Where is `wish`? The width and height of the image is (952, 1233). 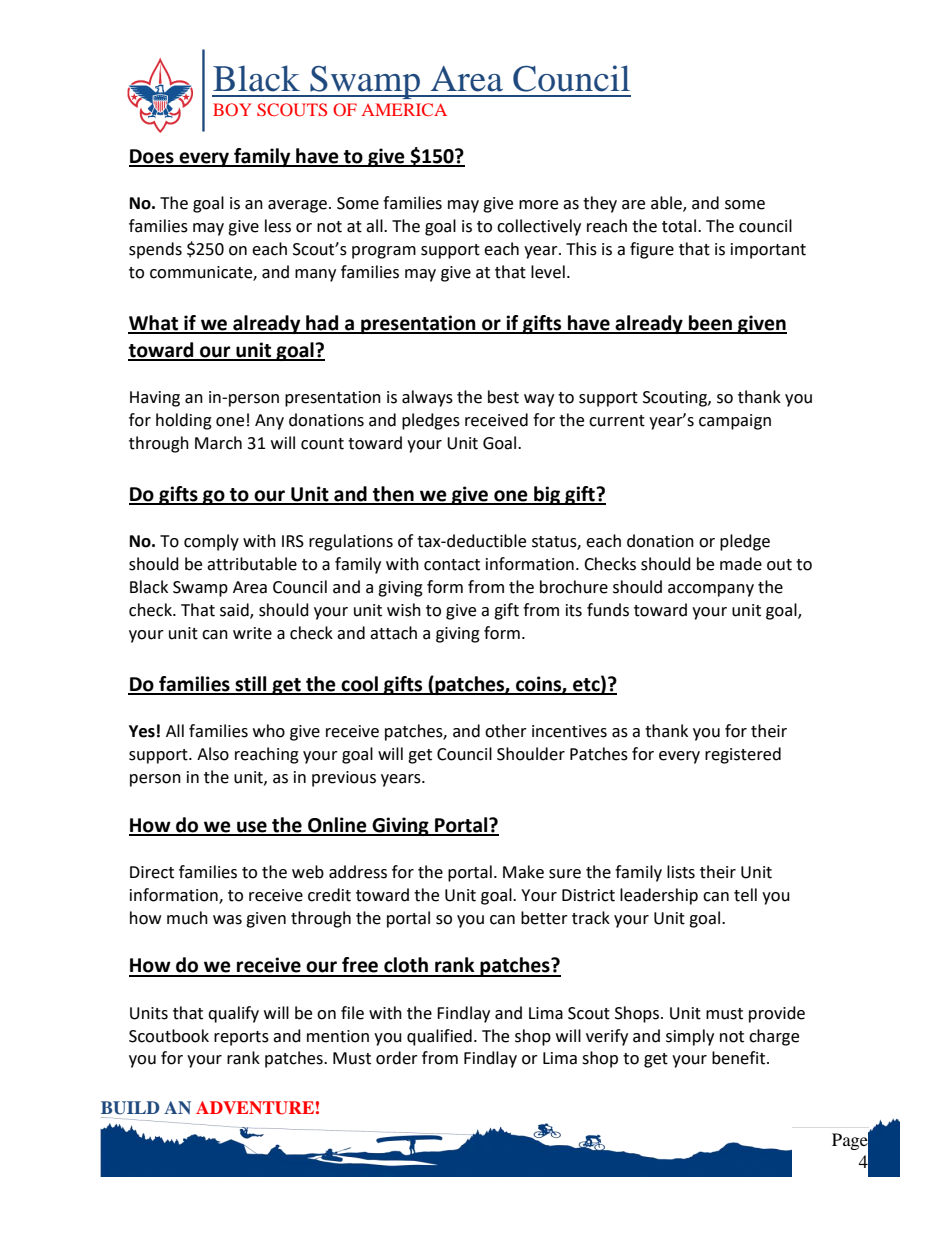
wish is located at coordinates (404, 610).
